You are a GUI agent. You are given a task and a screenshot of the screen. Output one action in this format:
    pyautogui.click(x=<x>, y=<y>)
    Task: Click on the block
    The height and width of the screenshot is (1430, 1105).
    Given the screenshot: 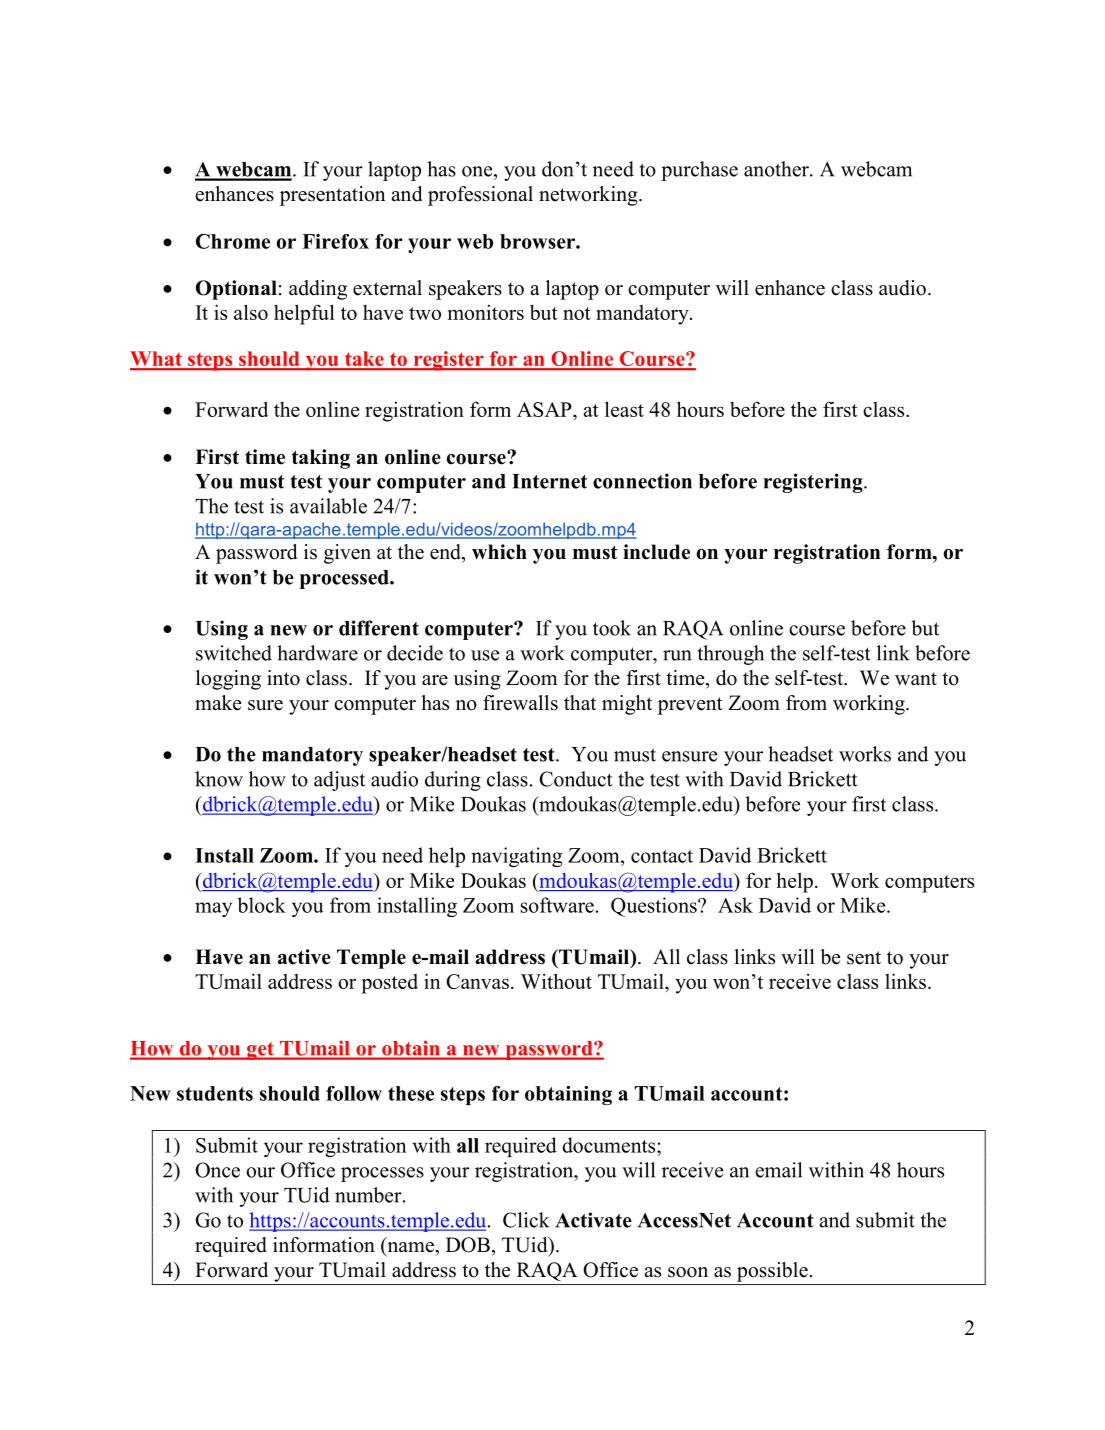 What is the action you would take?
    pyautogui.click(x=261, y=905)
